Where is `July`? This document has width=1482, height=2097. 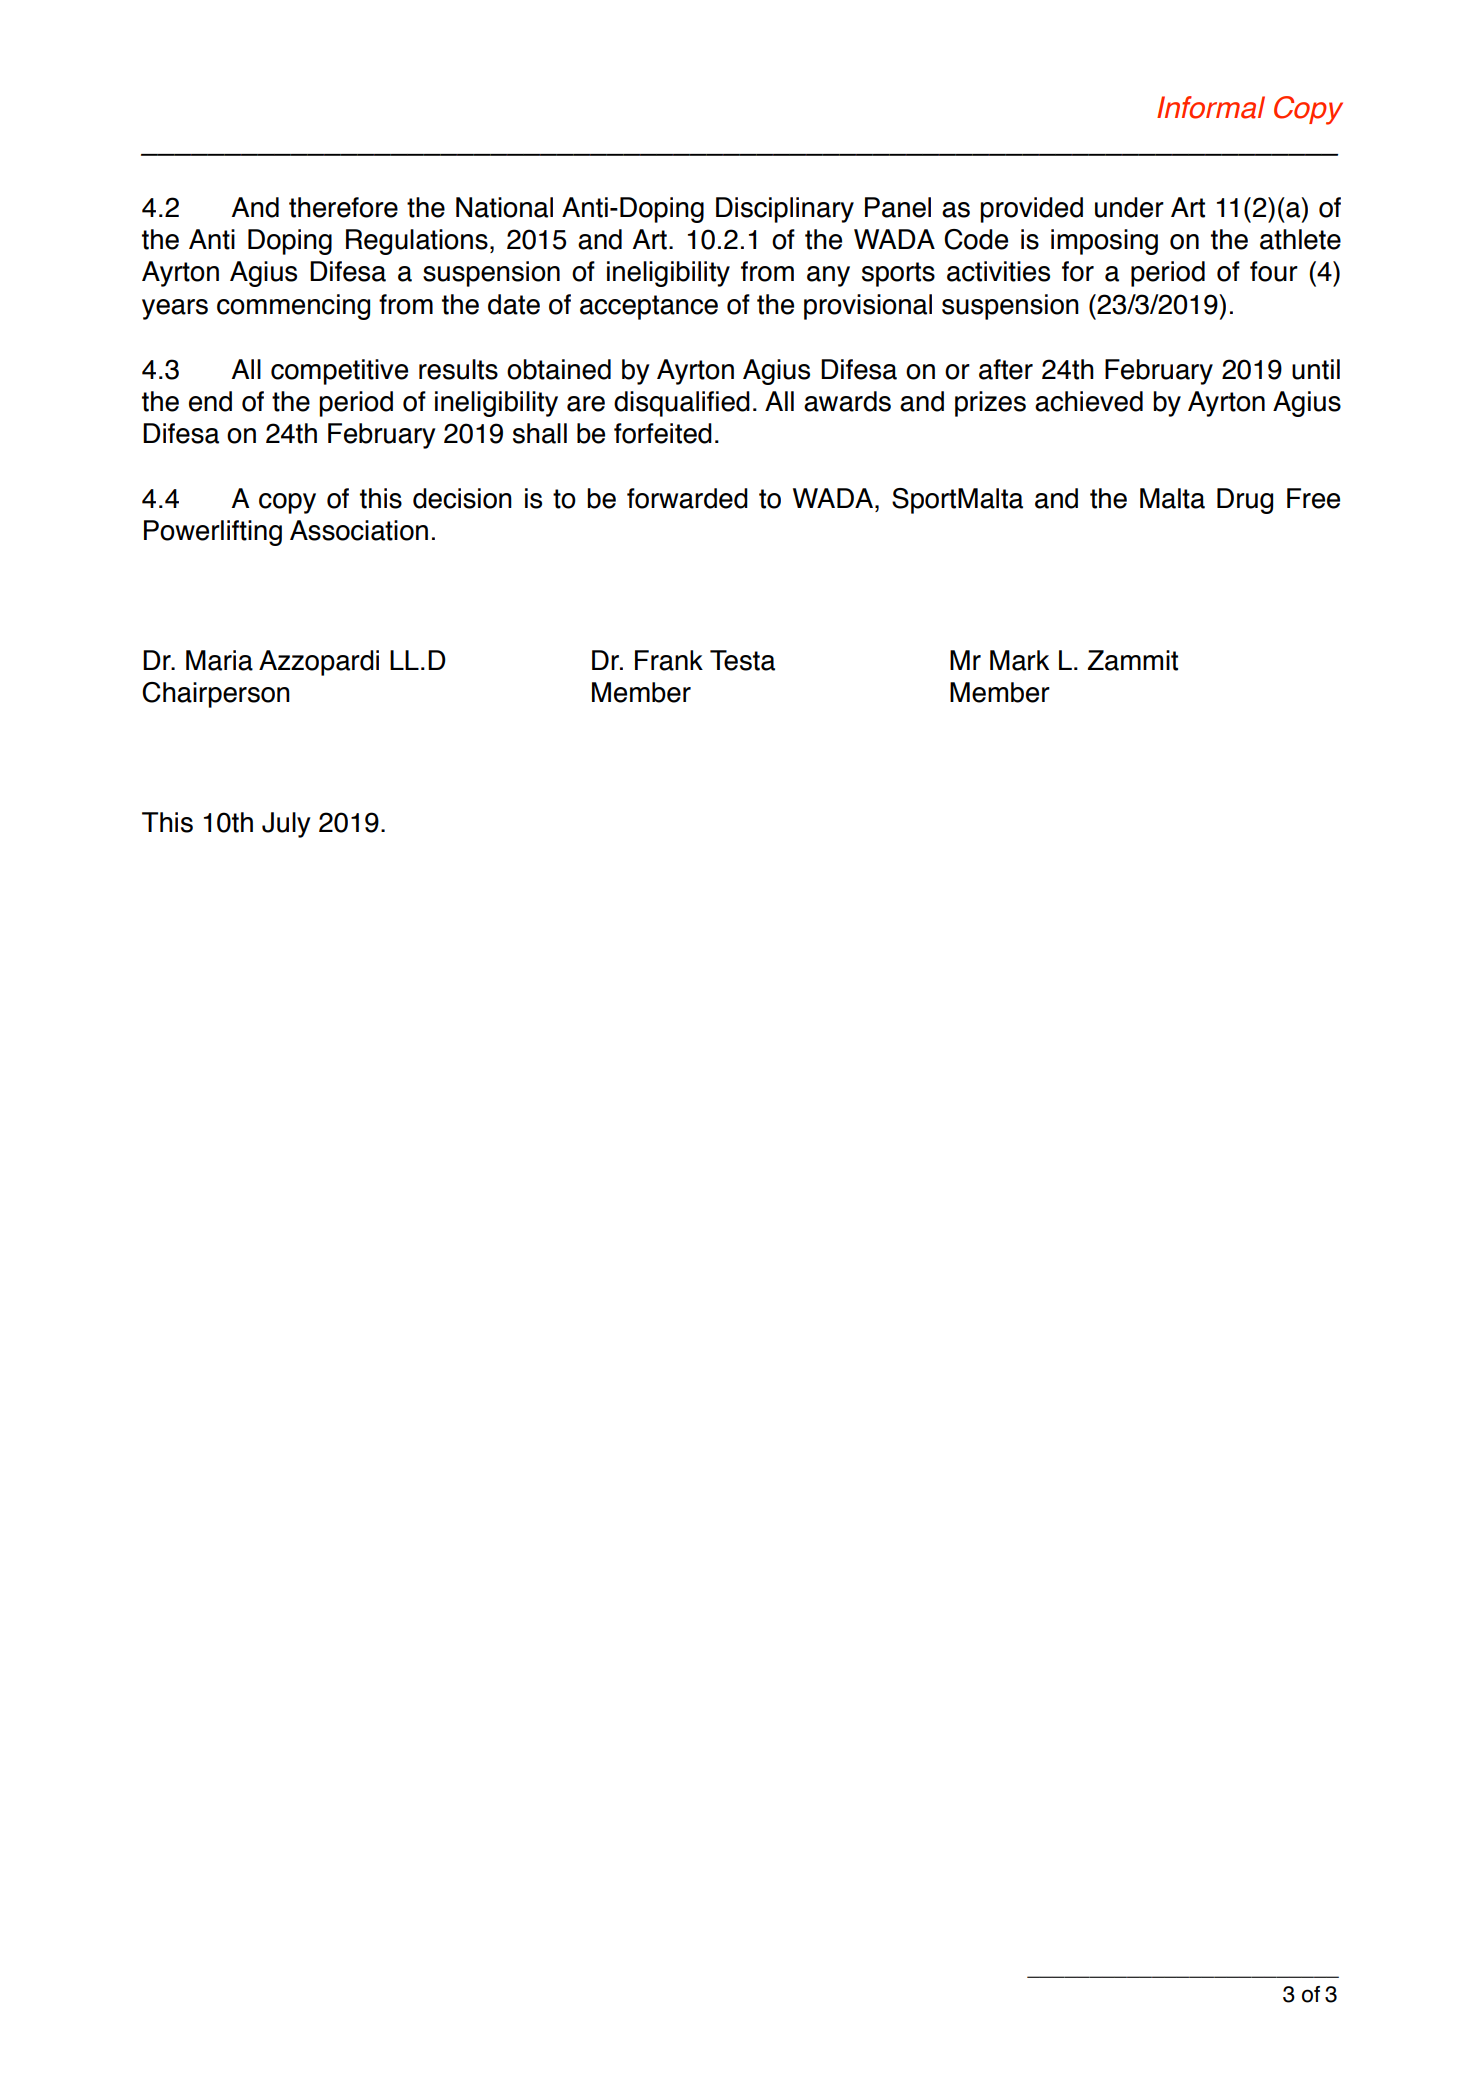 July is located at coordinates (286, 825).
